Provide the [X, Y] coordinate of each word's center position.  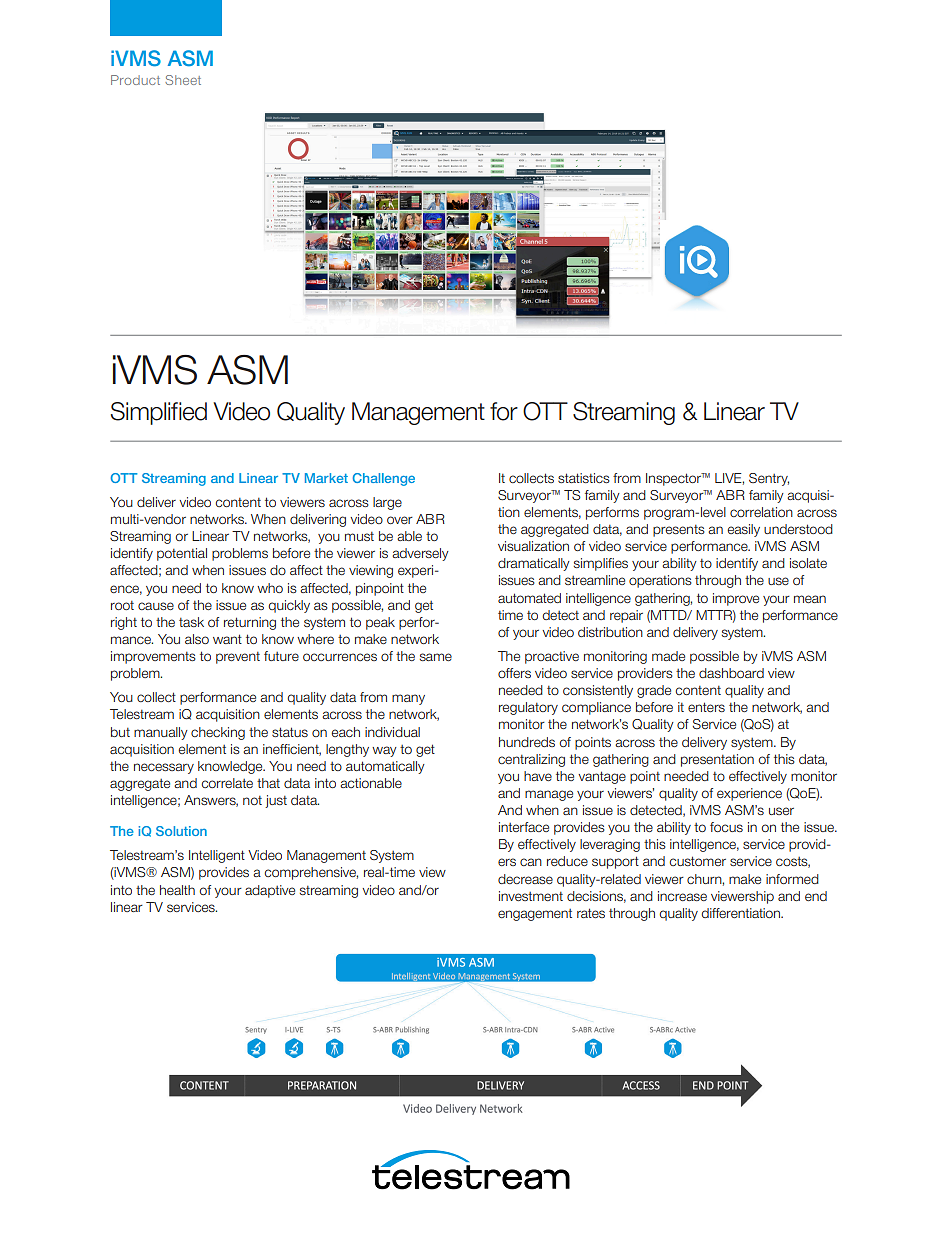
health [177, 890]
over [400, 520]
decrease [525, 879]
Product [135, 80]
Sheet [183, 80]
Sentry [769, 479]
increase [682, 896]
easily [743, 530]
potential [182, 554]
